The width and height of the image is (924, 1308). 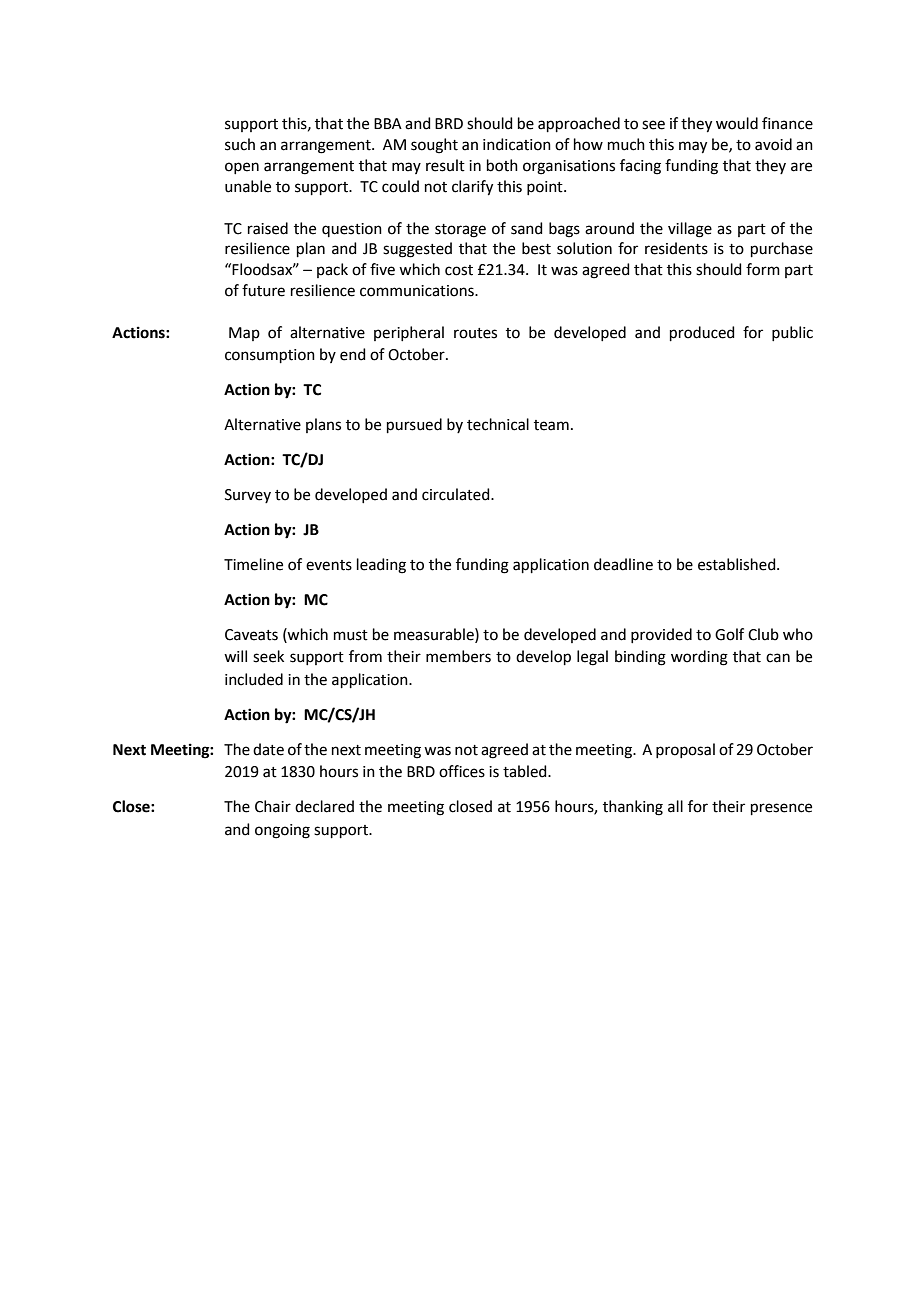 What do you see at coordinates (324, 806) in the image?
I see `declared` at bounding box center [324, 806].
